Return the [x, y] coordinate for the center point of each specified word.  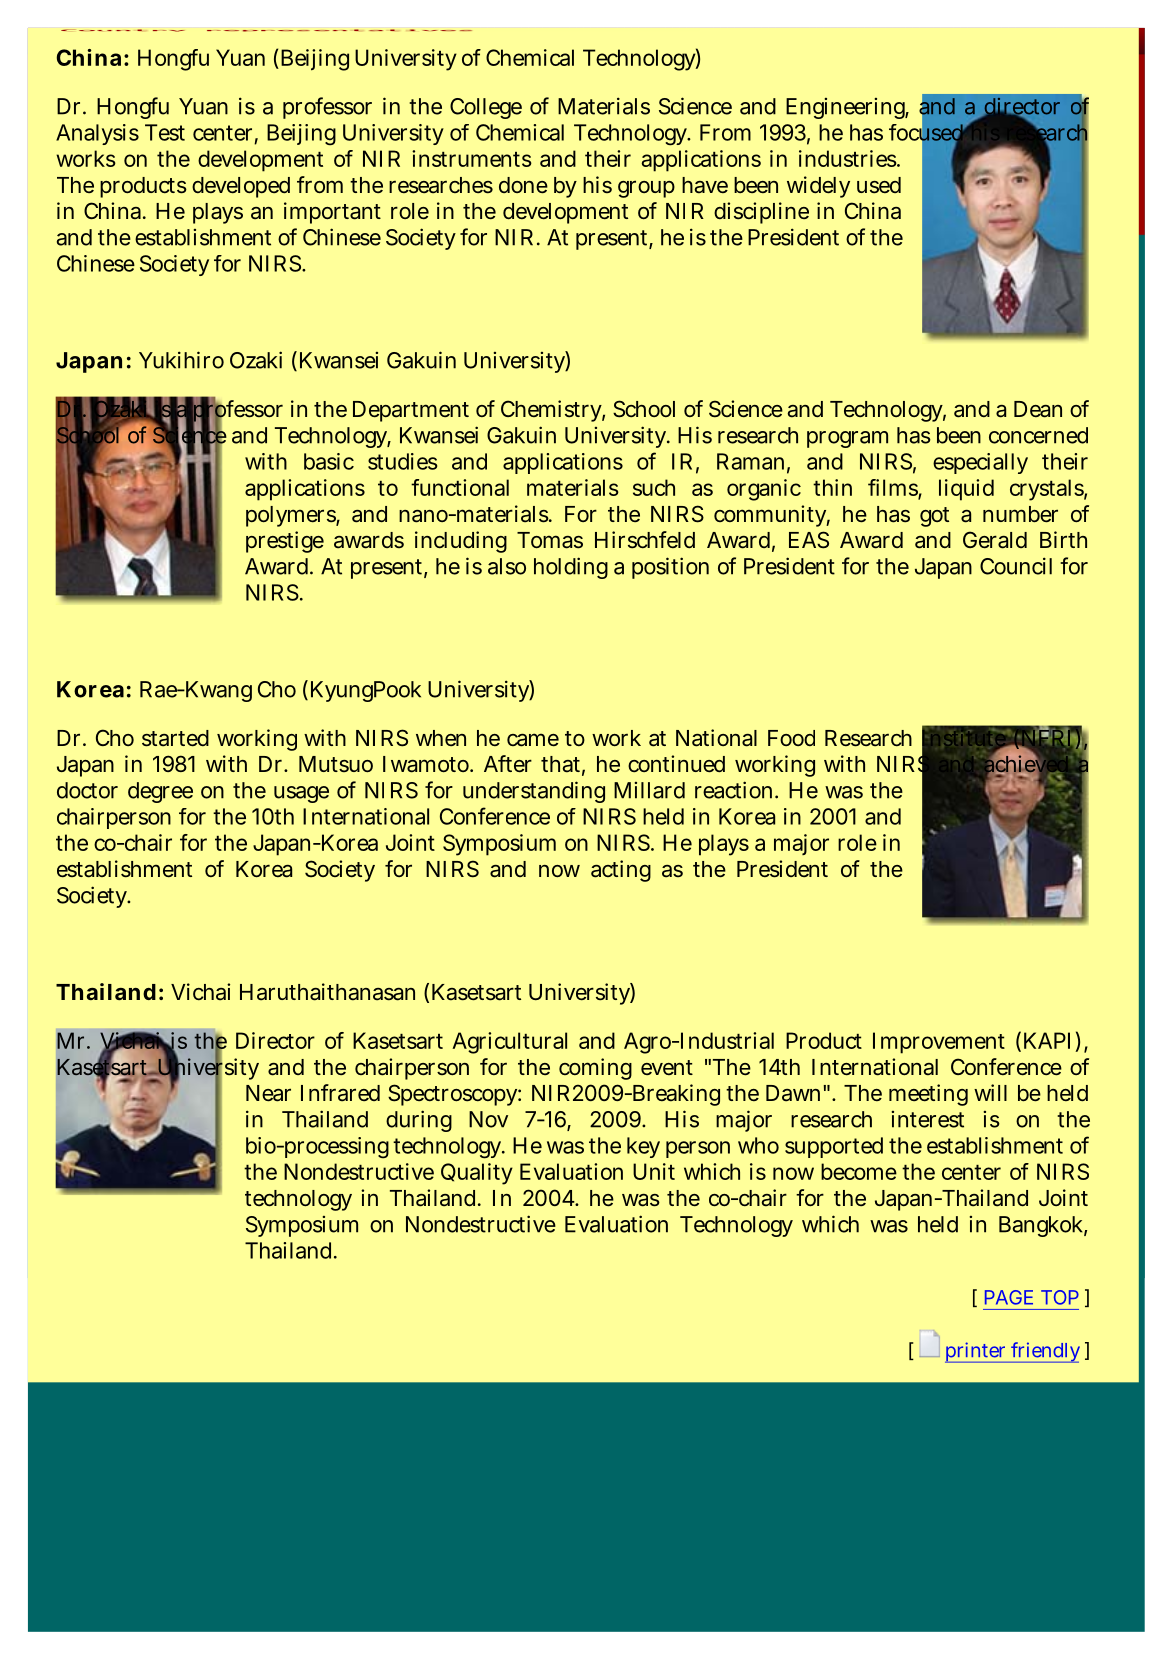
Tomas [550, 540]
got [934, 517]
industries [849, 158]
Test [165, 132]
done [523, 185]
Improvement [939, 1043]
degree [160, 792]
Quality [477, 1174]
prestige [285, 542]
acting [621, 871]
